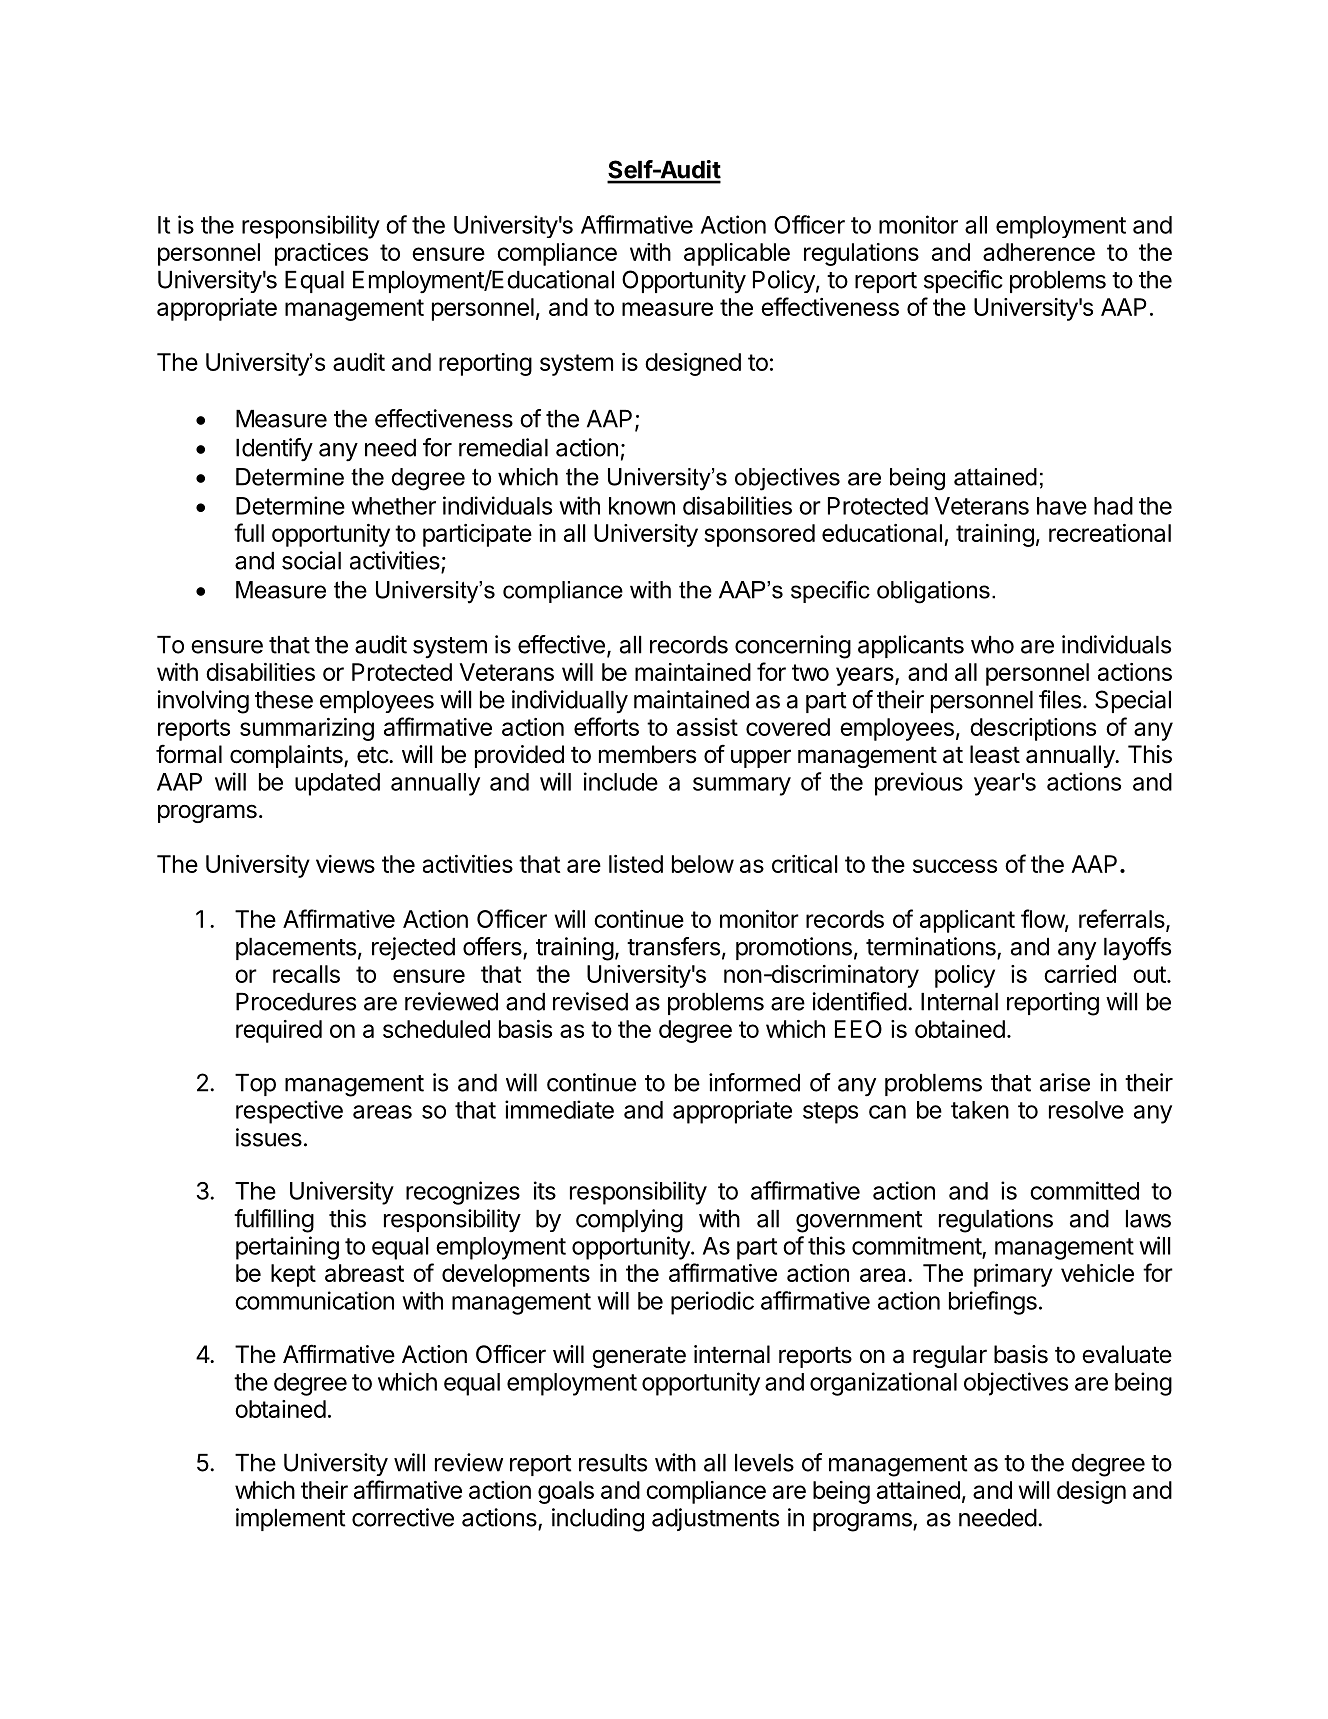 The height and width of the document is (1719, 1328). I want to click on who, so click(992, 645).
